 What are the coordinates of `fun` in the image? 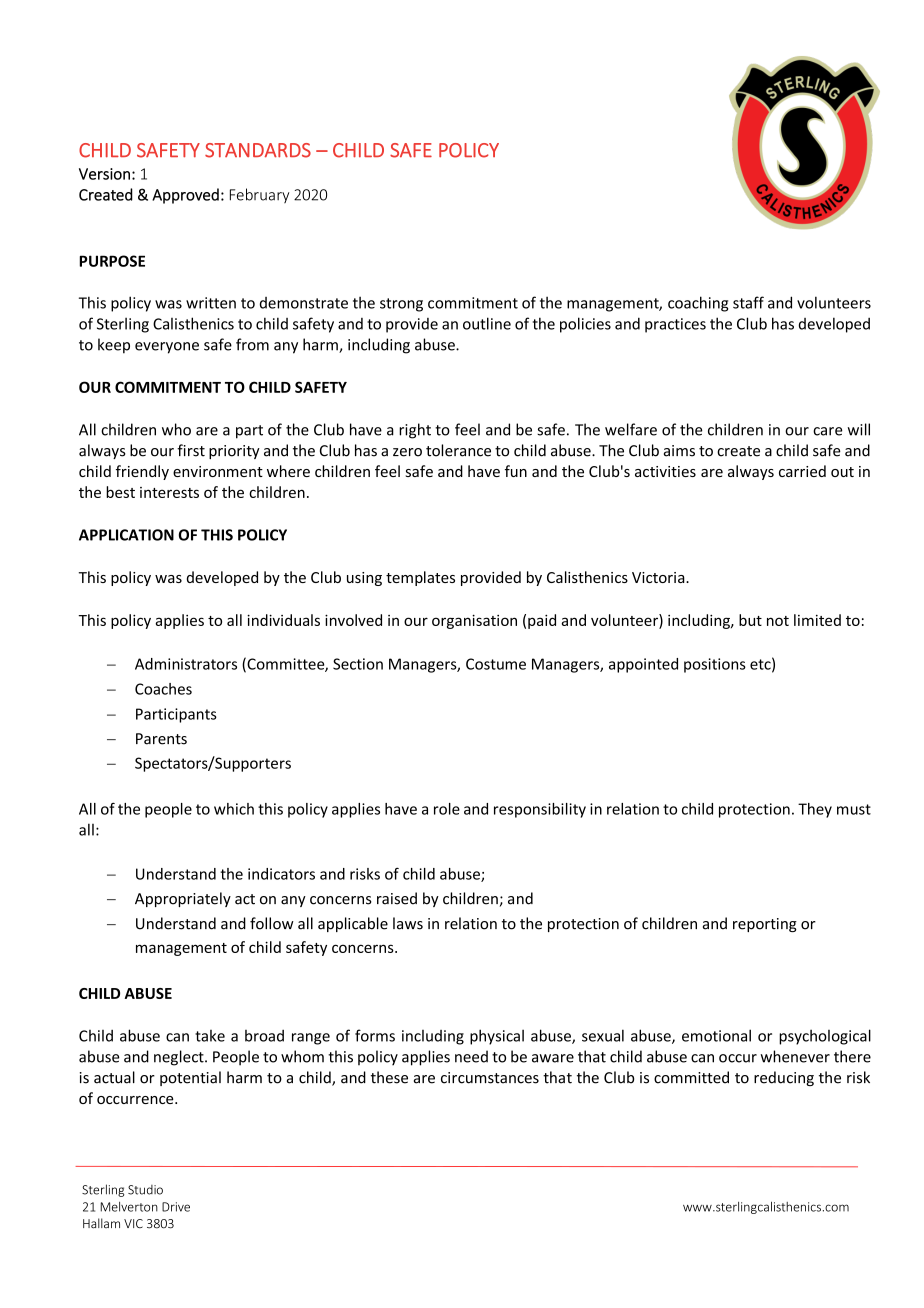 It's located at (516, 471).
